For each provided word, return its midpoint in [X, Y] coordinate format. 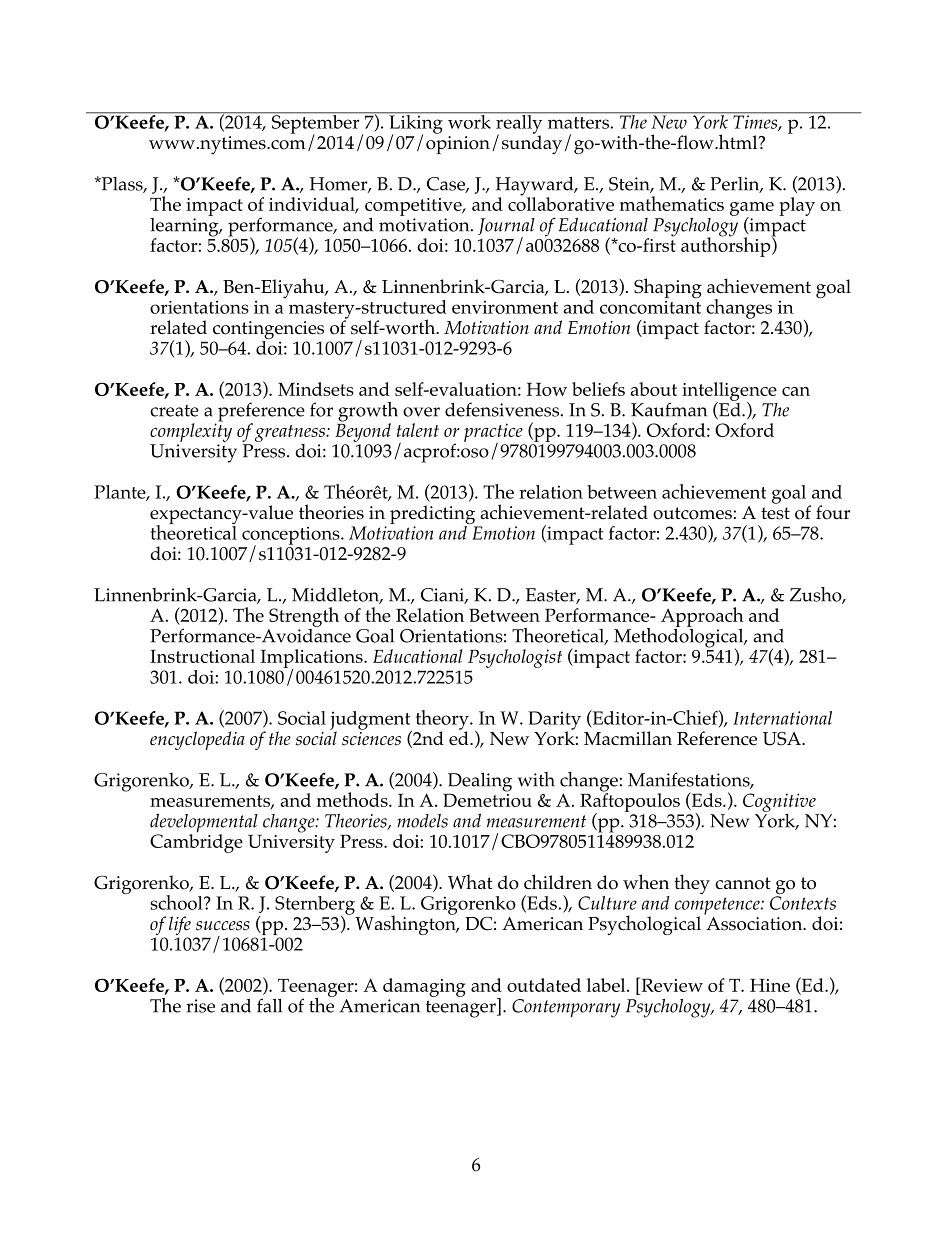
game [752, 210]
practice [493, 433]
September [315, 124]
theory [443, 721]
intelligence [729, 392]
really [519, 124]
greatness [291, 433]
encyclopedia [197, 740]
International [782, 718]
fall [269, 1005]
